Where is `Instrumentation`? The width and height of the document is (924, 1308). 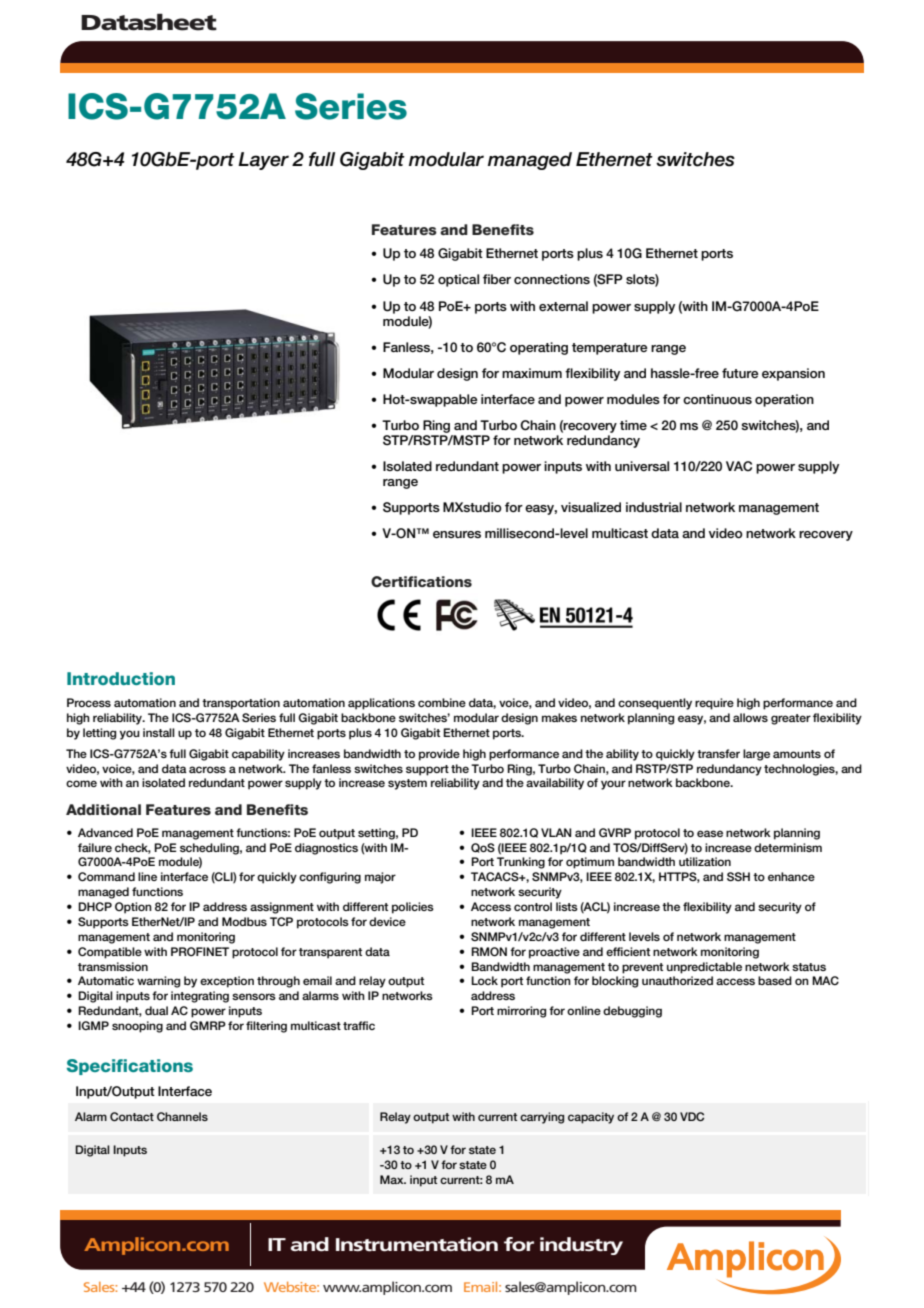 Instrumentation is located at coordinates (417, 1244).
